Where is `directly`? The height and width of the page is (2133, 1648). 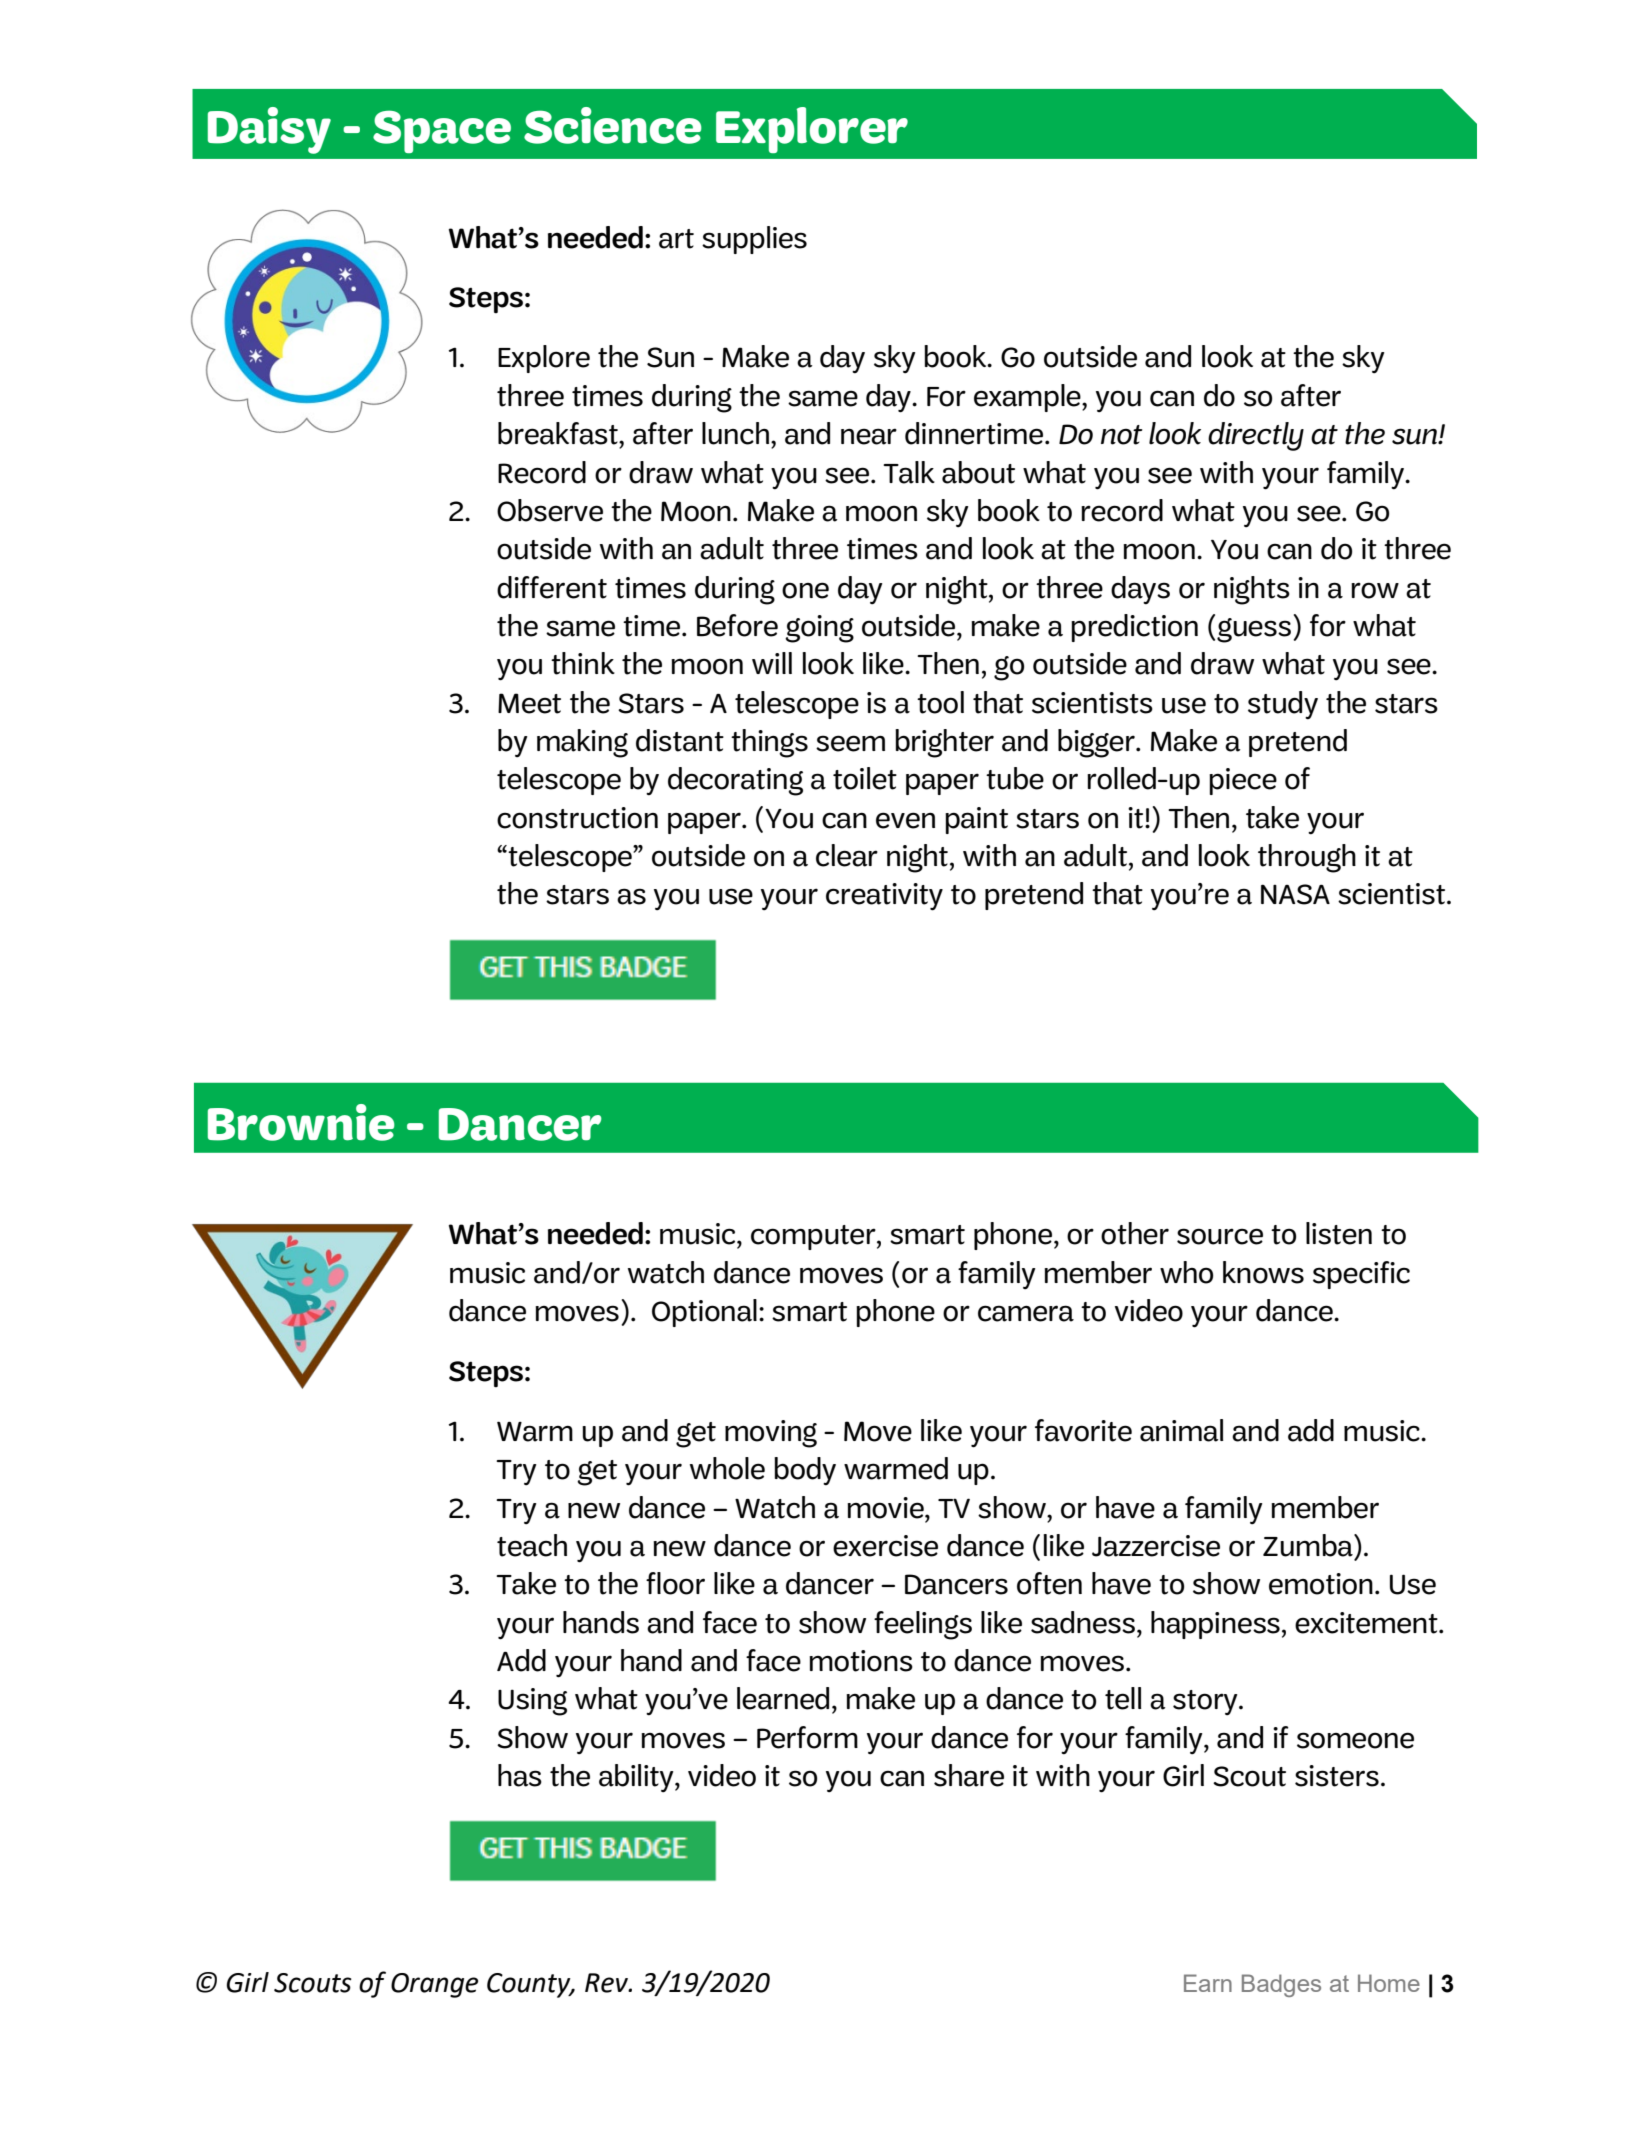
directly is located at coordinates (1256, 436).
